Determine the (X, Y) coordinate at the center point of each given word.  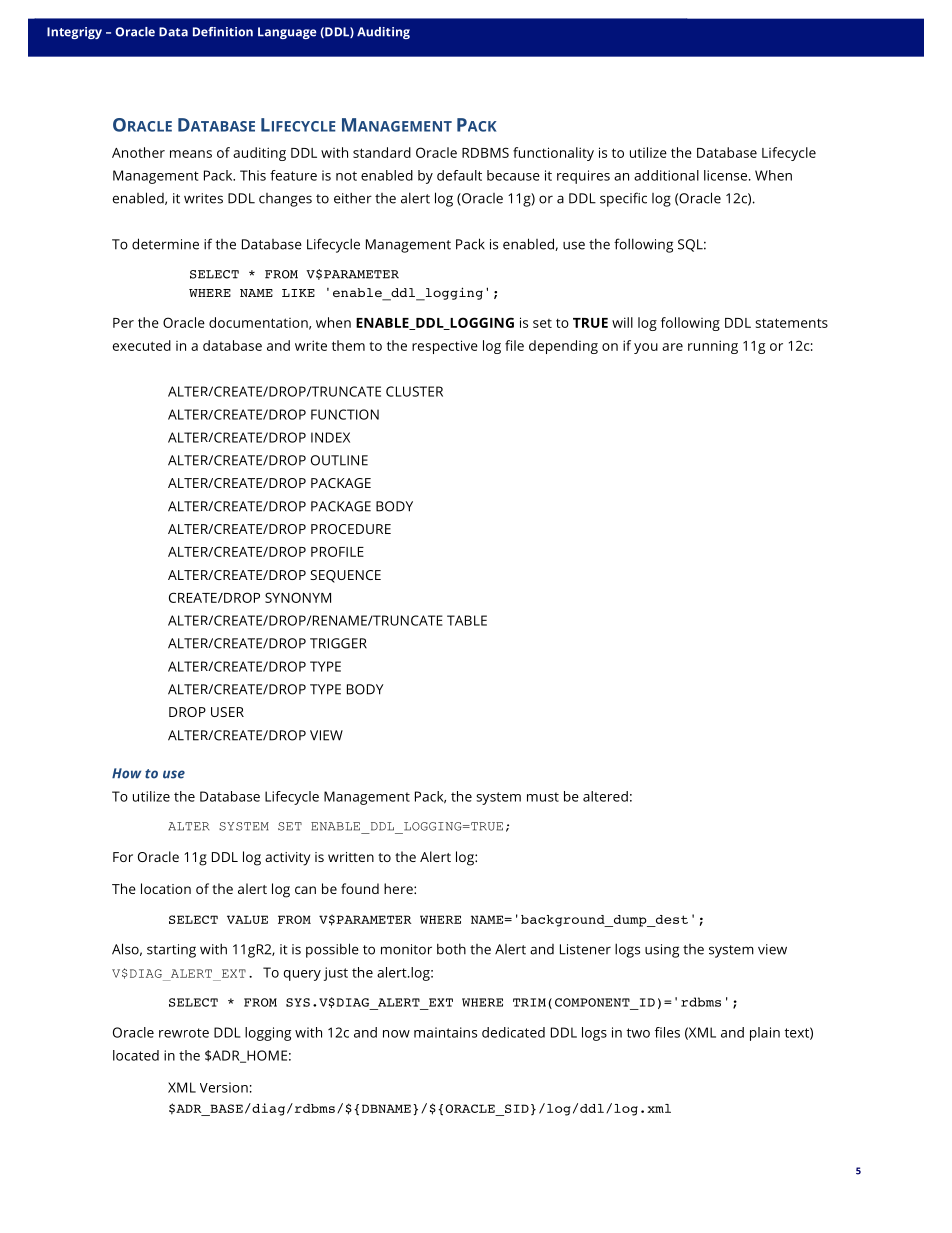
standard (382, 152)
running (713, 347)
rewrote (184, 1033)
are (672, 347)
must (543, 797)
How (126, 773)
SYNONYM (298, 597)
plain (765, 1034)
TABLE (467, 620)
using (662, 951)
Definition (223, 32)
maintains (445, 1032)
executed (142, 345)
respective (445, 347)
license (725, 175)
